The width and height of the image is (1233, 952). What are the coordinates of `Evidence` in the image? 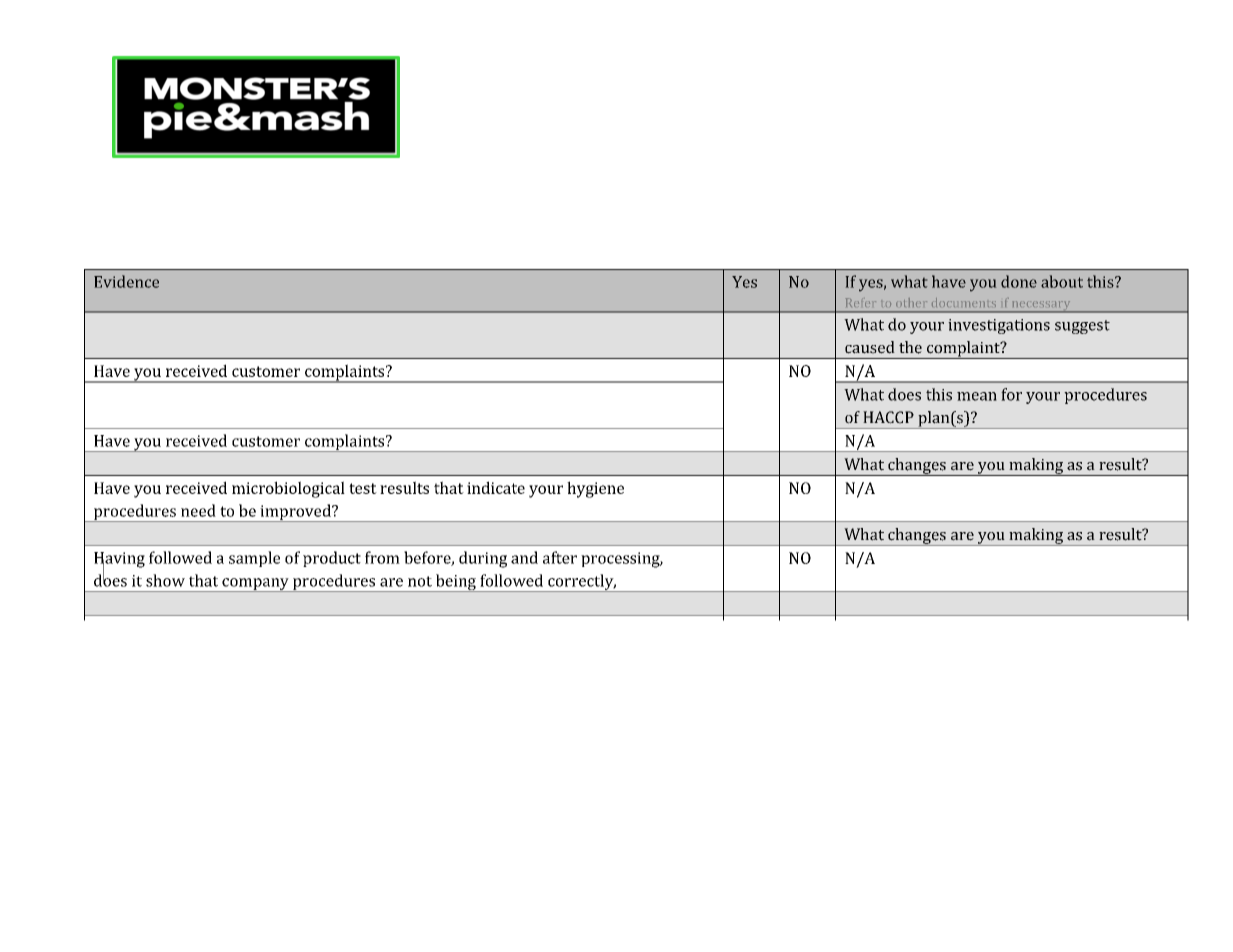 It's located at (126, 281).
